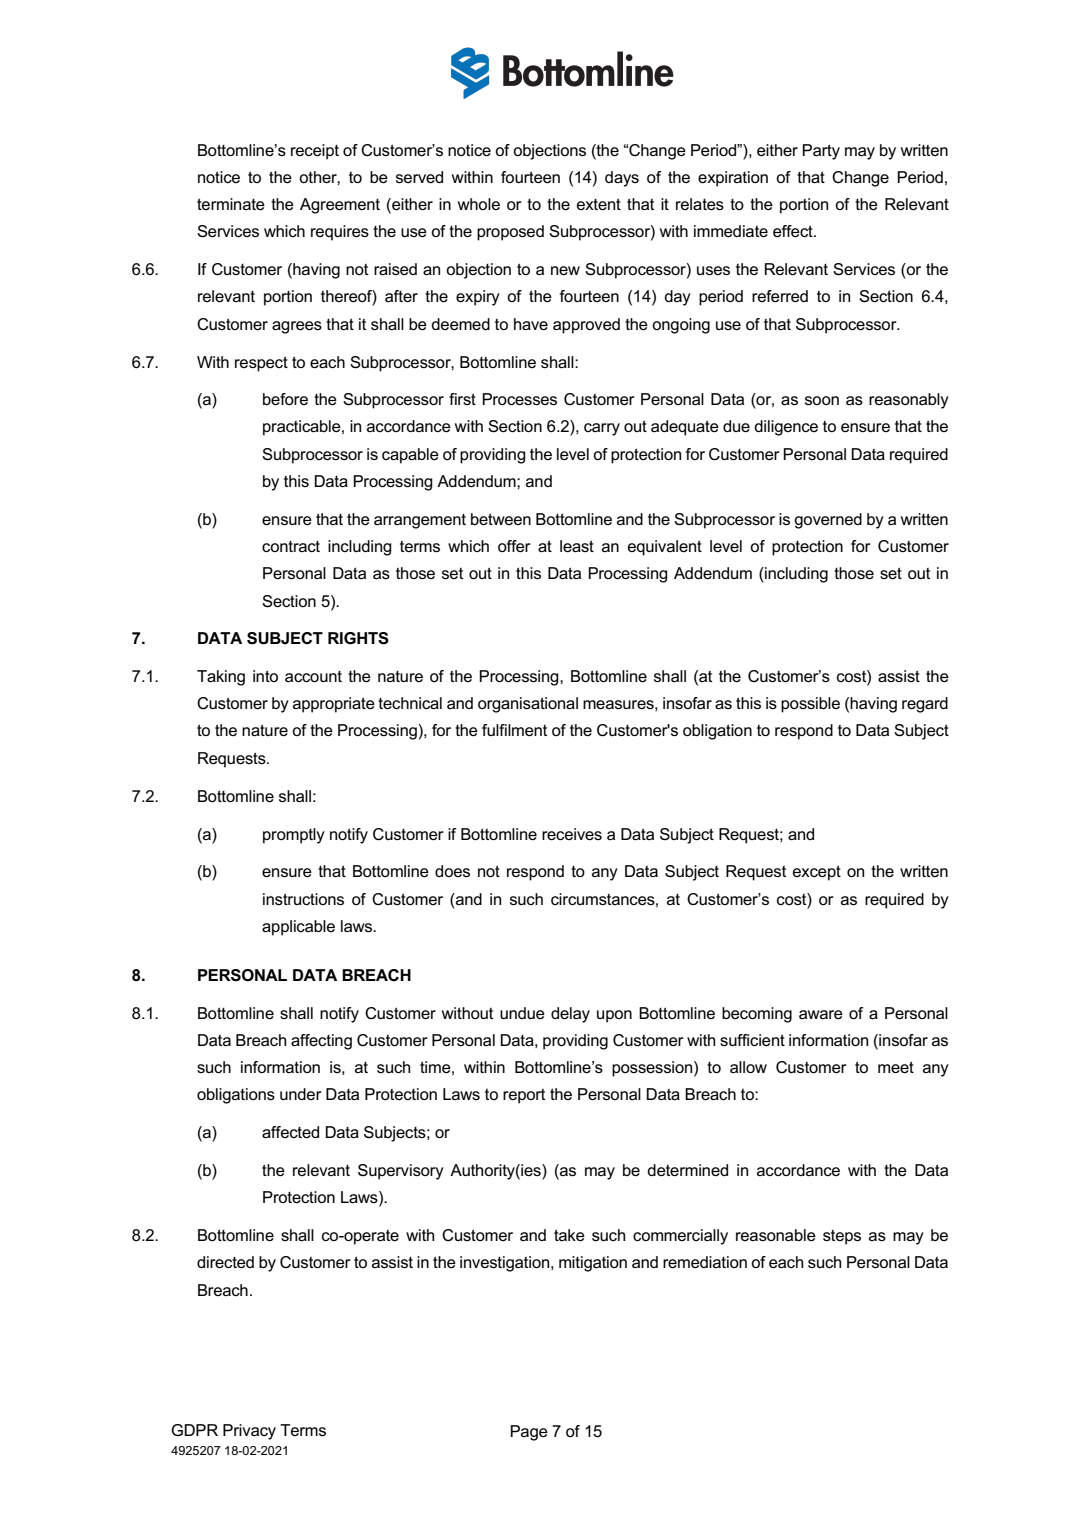 This image has height=1523, width=1077. I want to click on extent, so click(599, 204).
